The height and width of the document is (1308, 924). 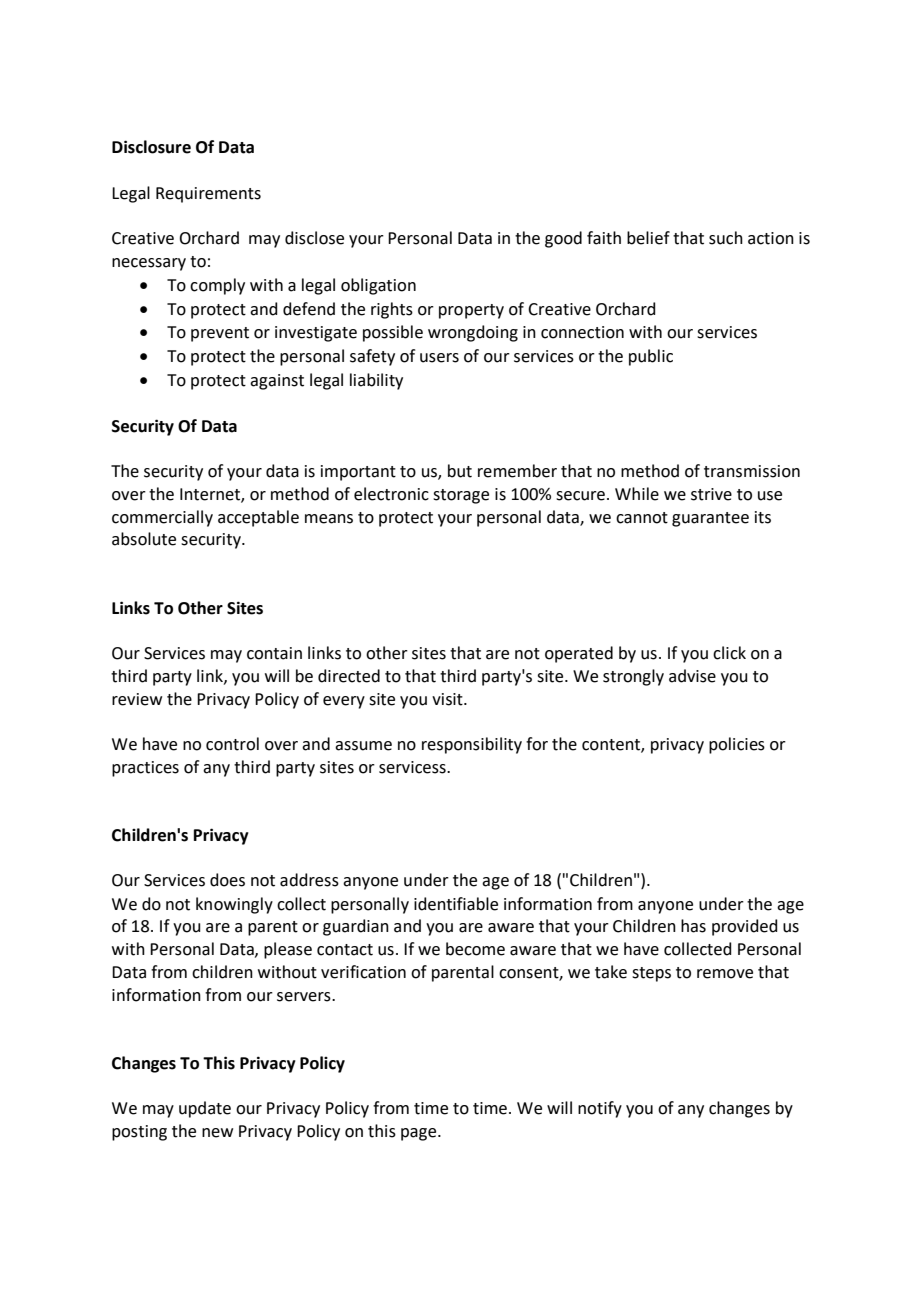 I want to click on notify, so click(x=600, y=1109).
